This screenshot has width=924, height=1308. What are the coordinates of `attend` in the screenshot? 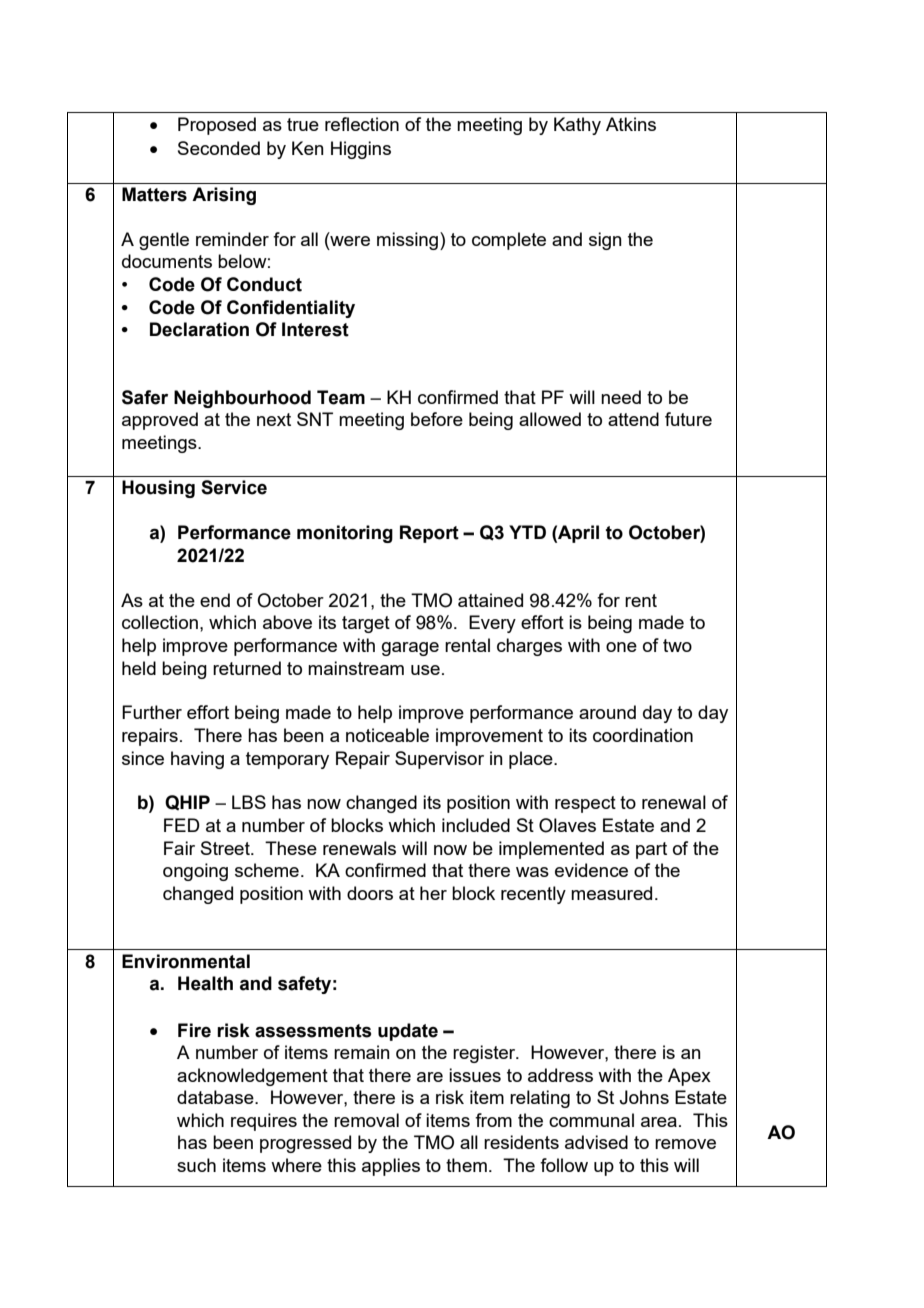 It's located at (633, 419).
